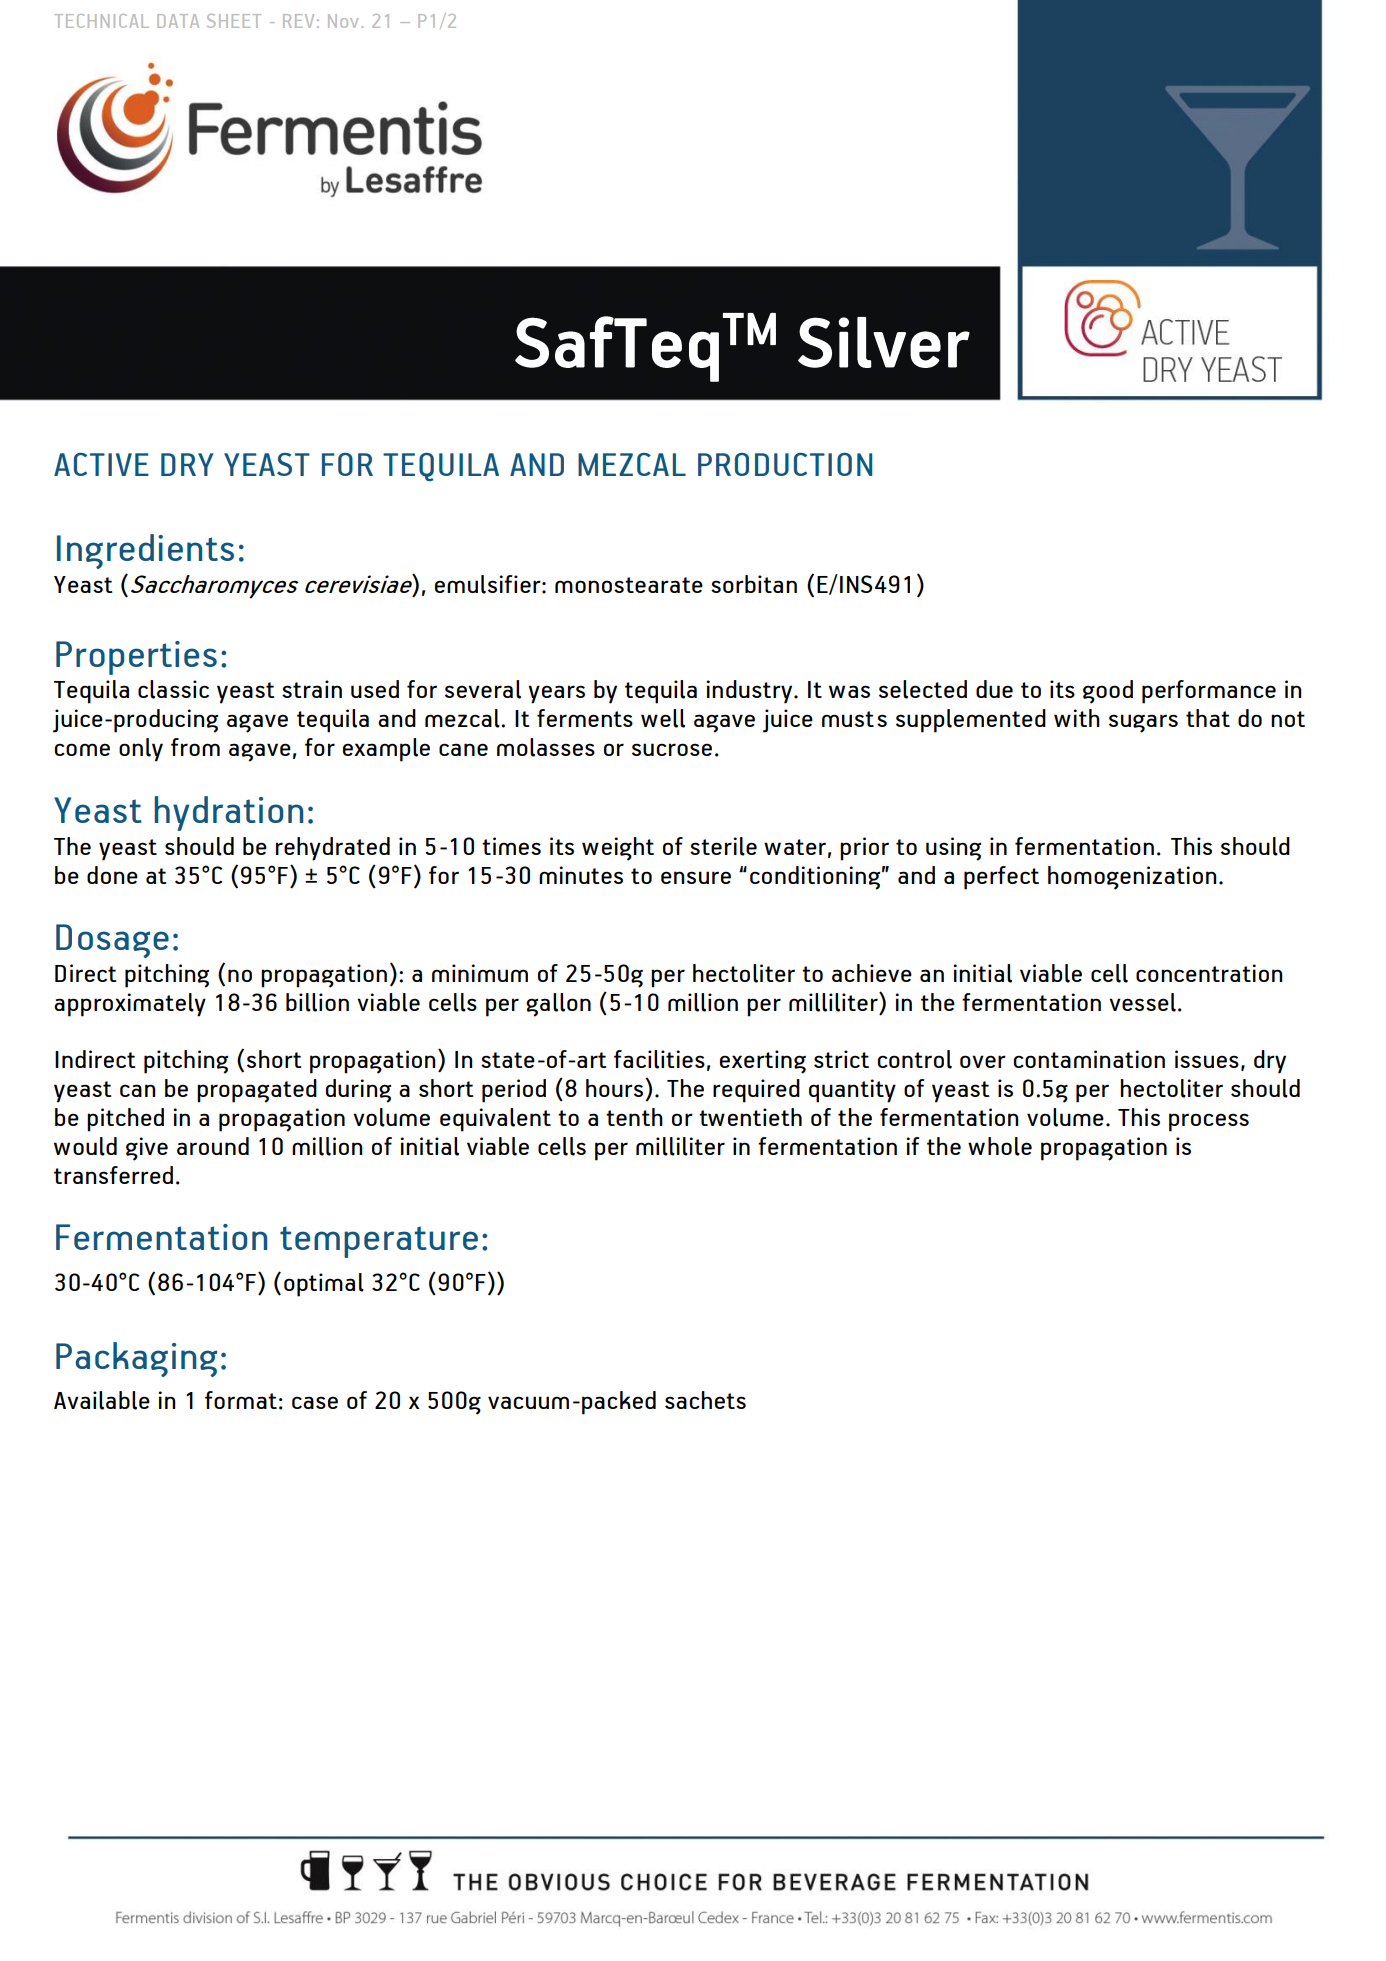 The height and width of the screenshot is (1961, 1386). Describe the element at coordinates (750, 692) in the screenshot. I see `industry` at that location.
